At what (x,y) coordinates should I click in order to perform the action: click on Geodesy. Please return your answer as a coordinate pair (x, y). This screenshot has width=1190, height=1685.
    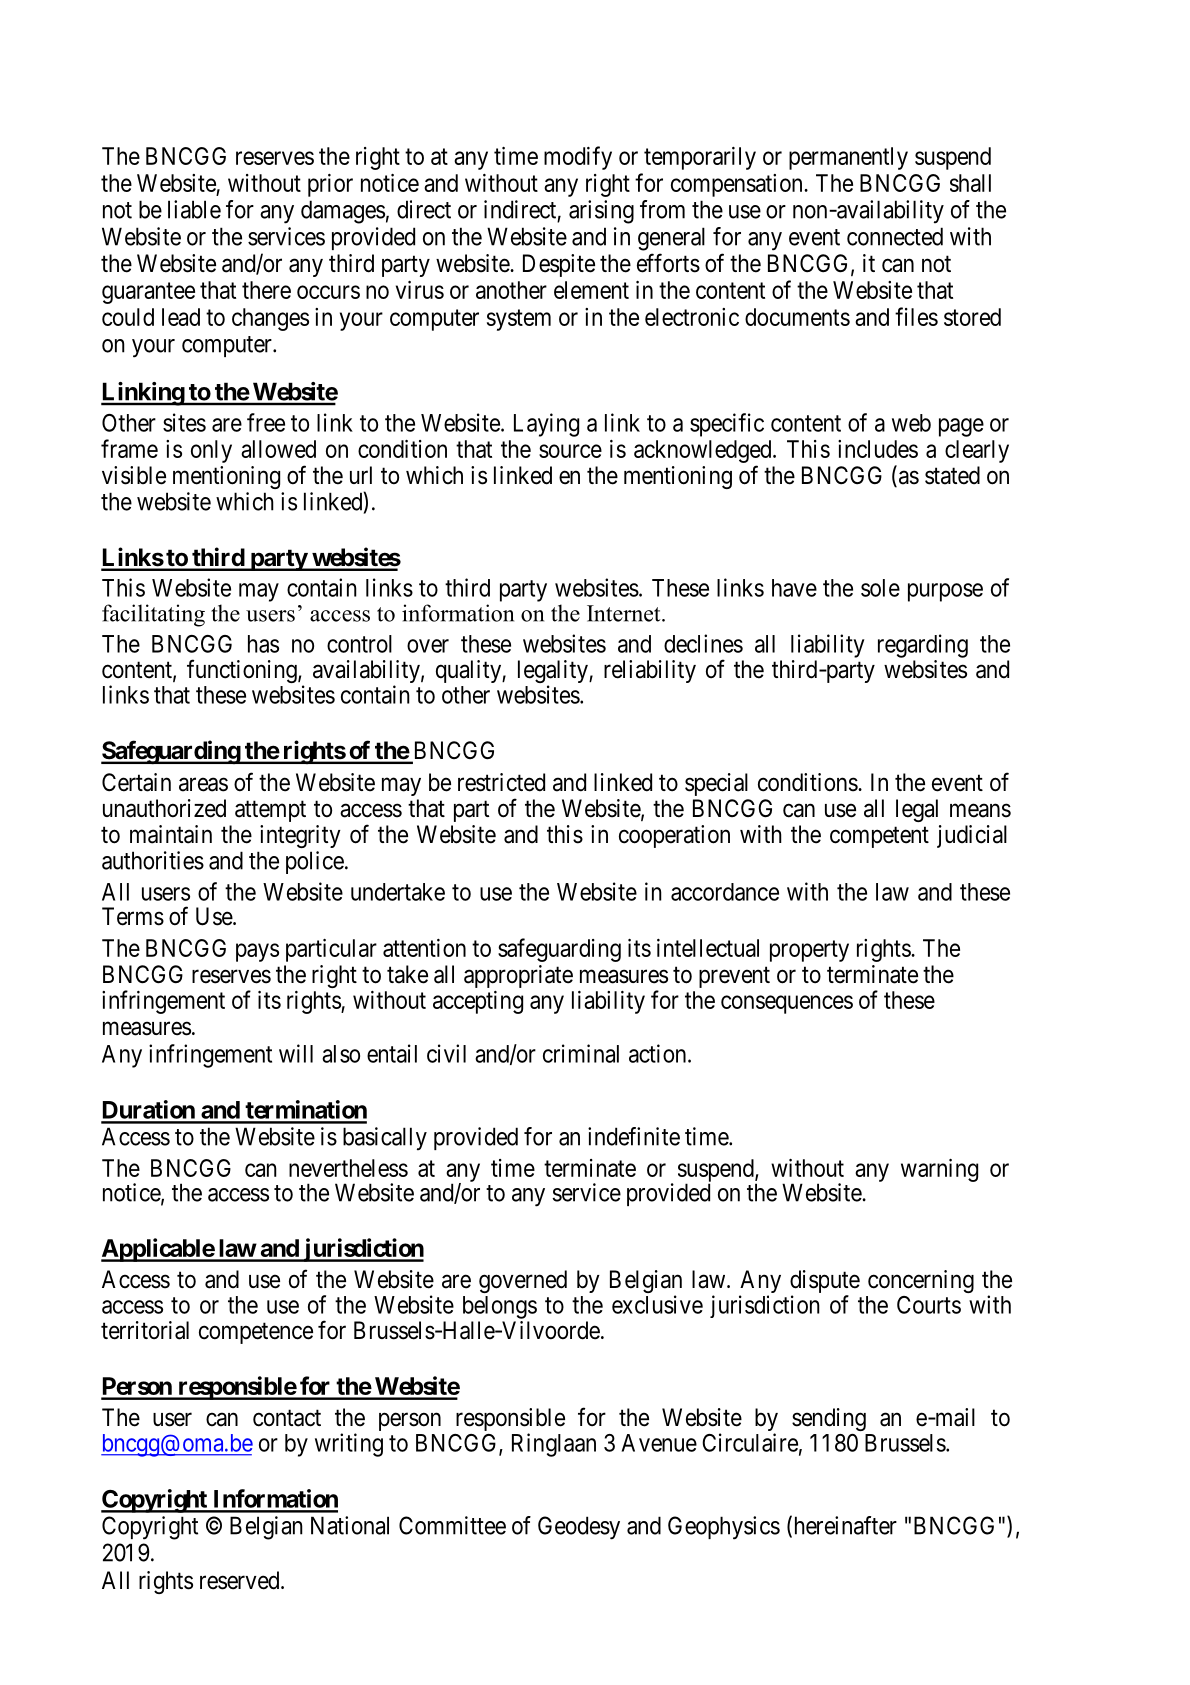
    Looking at the image, I should click on (579, 1528).
